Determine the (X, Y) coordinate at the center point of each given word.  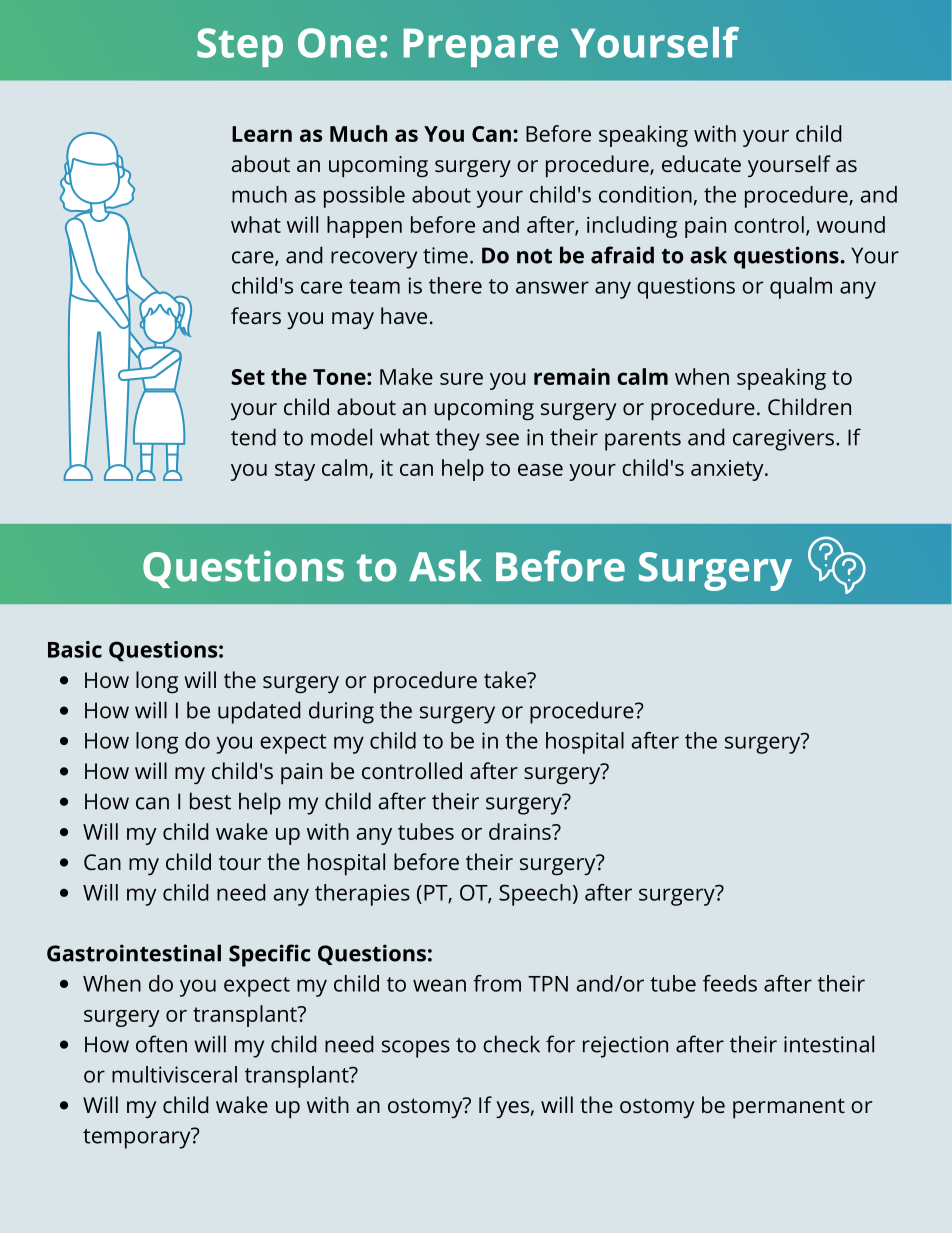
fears (256, 315)
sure (461, 379)
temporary (138, 1138)
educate (701, 163)
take (506, 679)
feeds (730, 983)
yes (512, 1109)
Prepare (481, 47)
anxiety (728, 470)
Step (240, 47)
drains (521, 831)
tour (240, 862)
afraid (622, 255)
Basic (75, 649)
